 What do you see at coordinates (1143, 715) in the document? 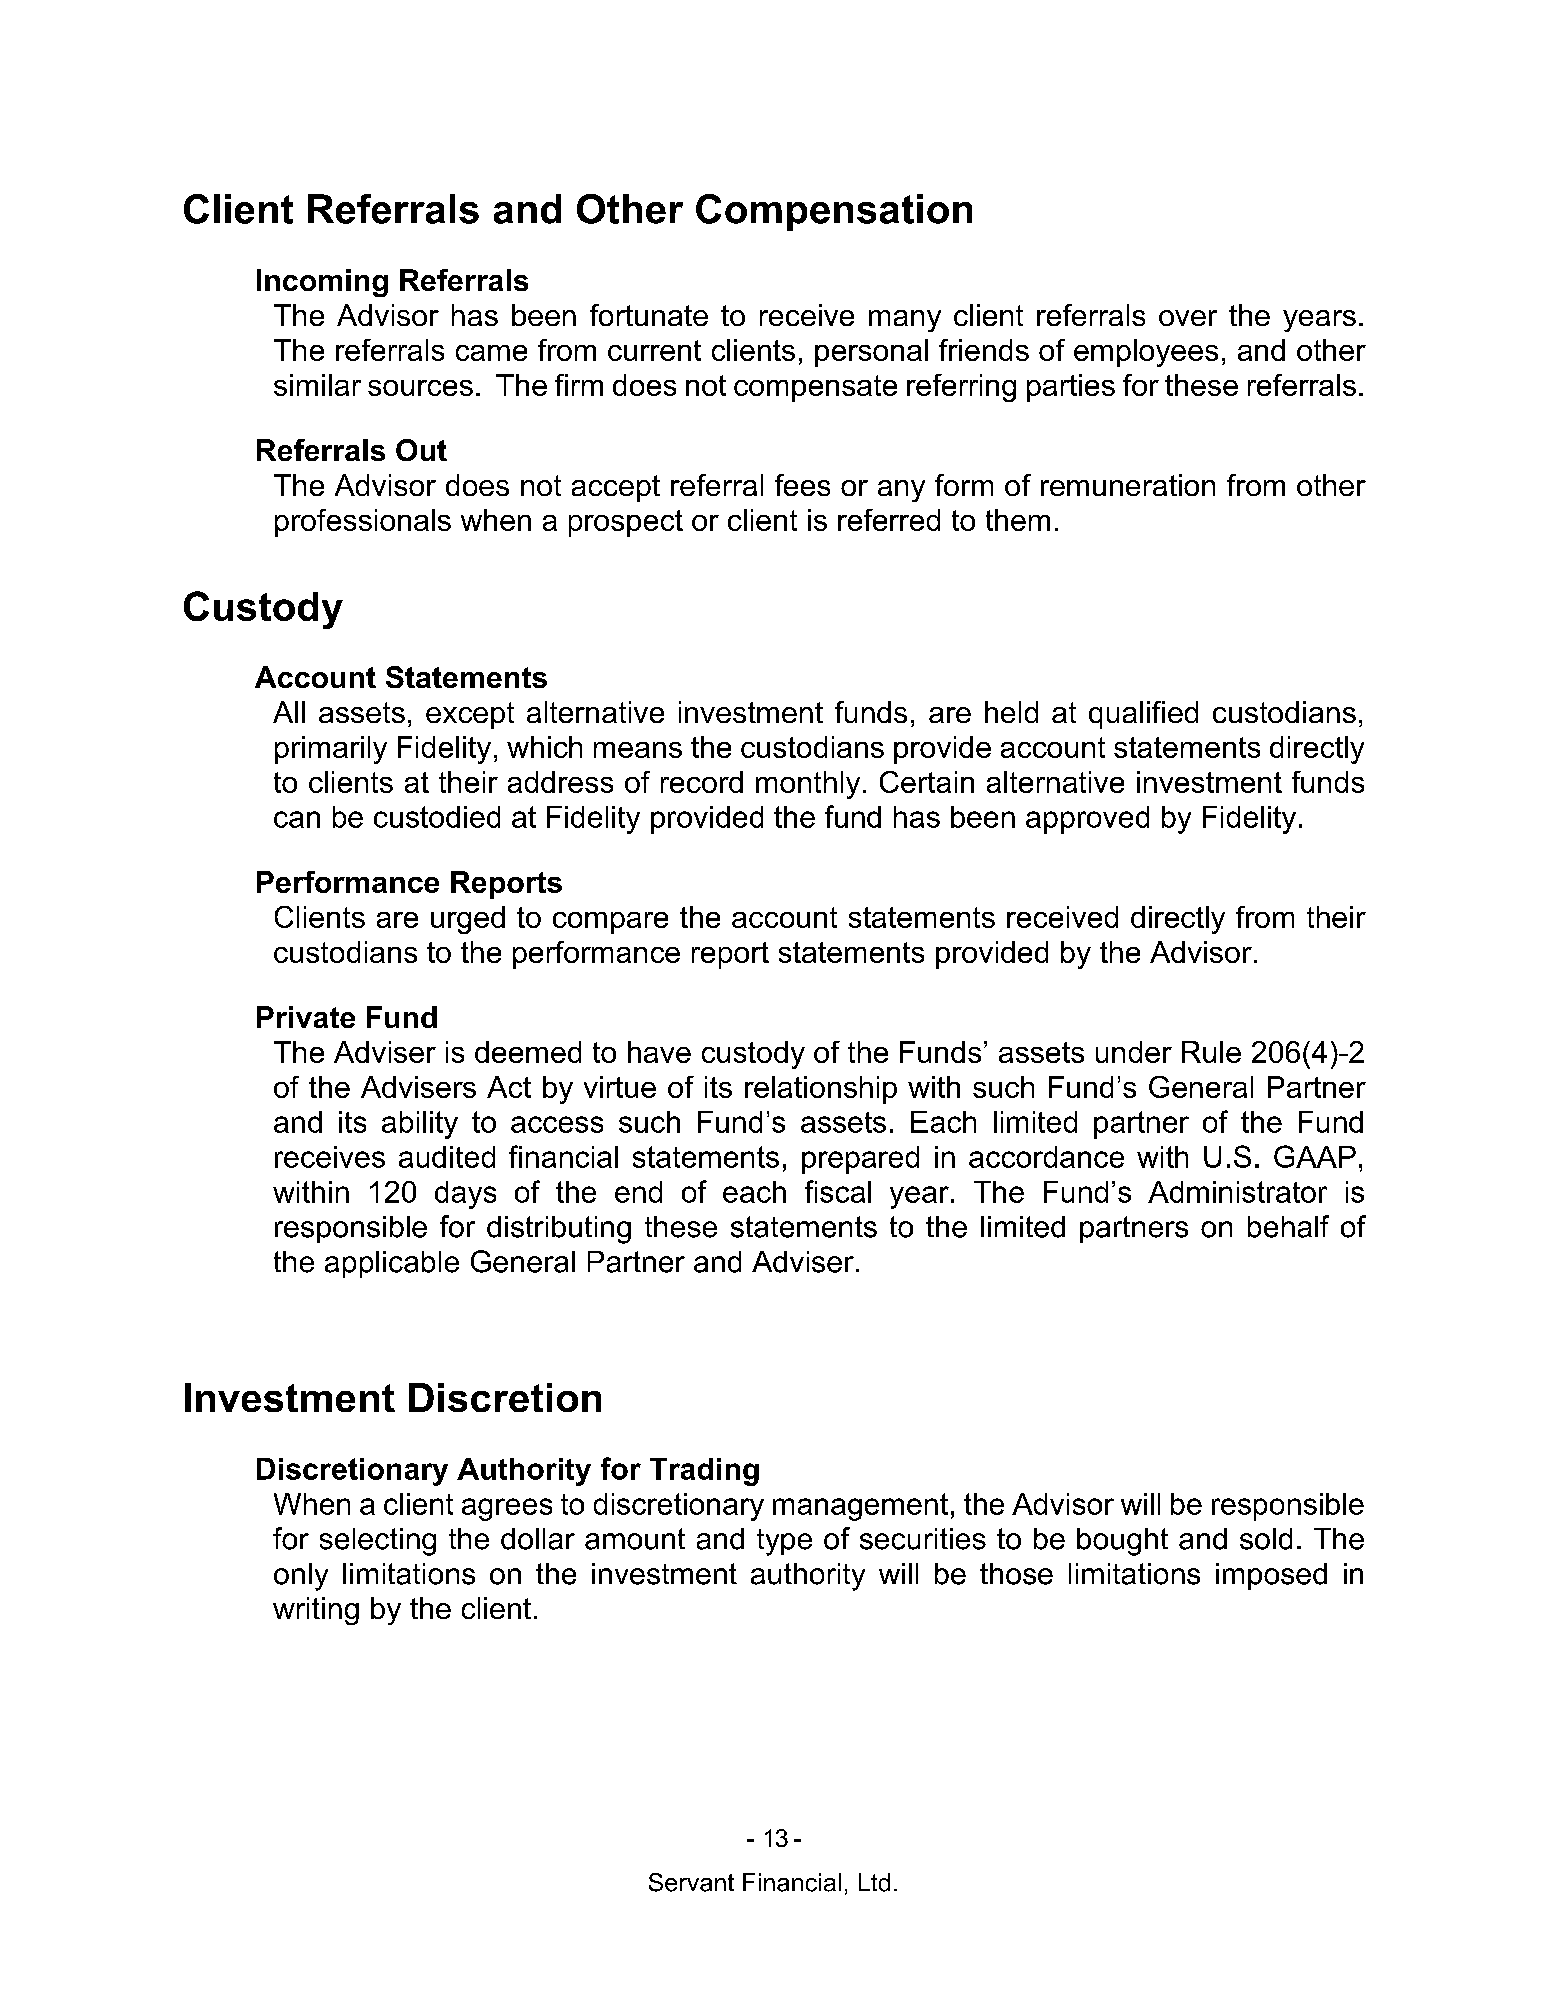
I see `qualified` at bounding box center [1143, 715].
